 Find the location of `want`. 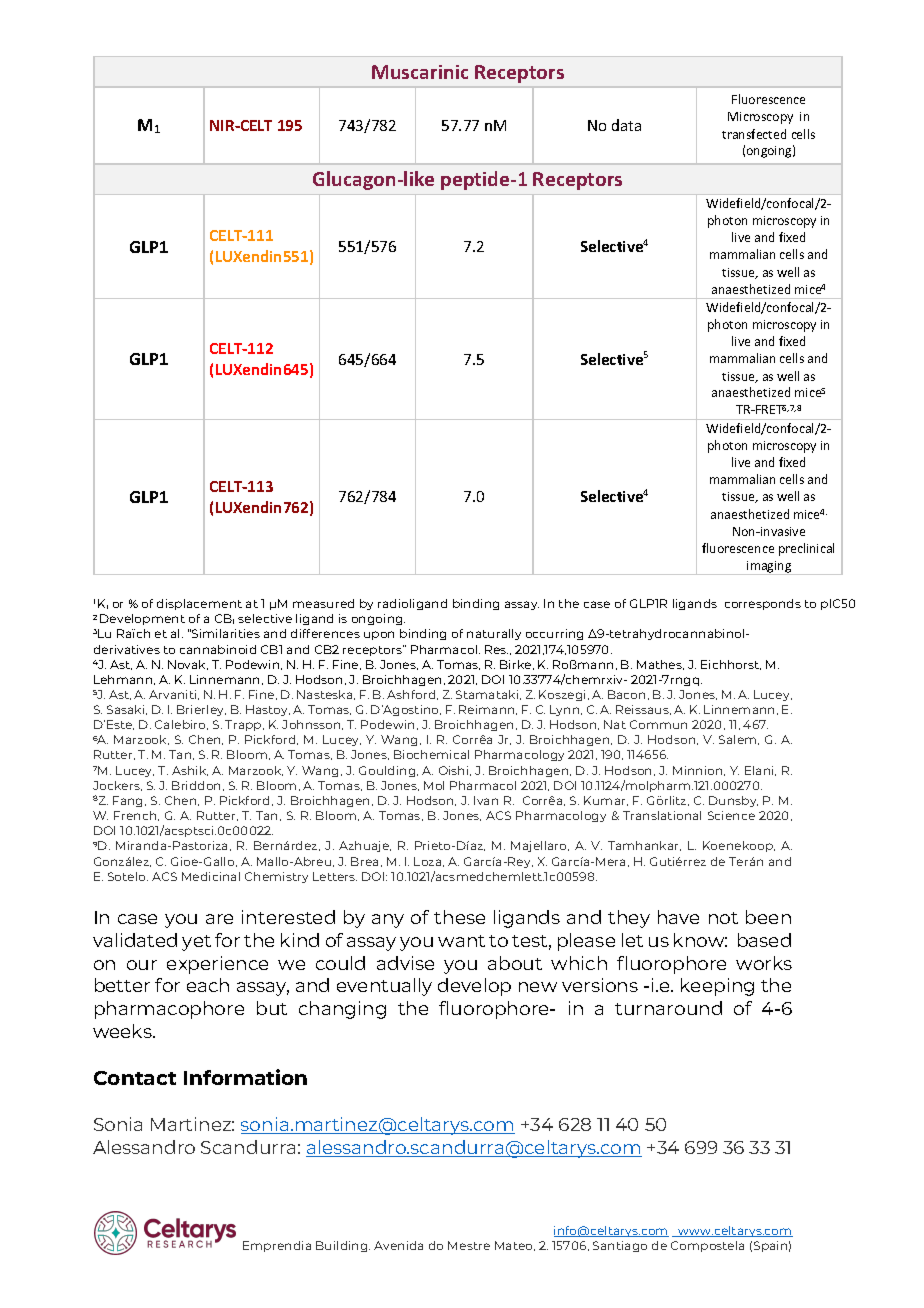

want is located at coordinates (461, 941).
